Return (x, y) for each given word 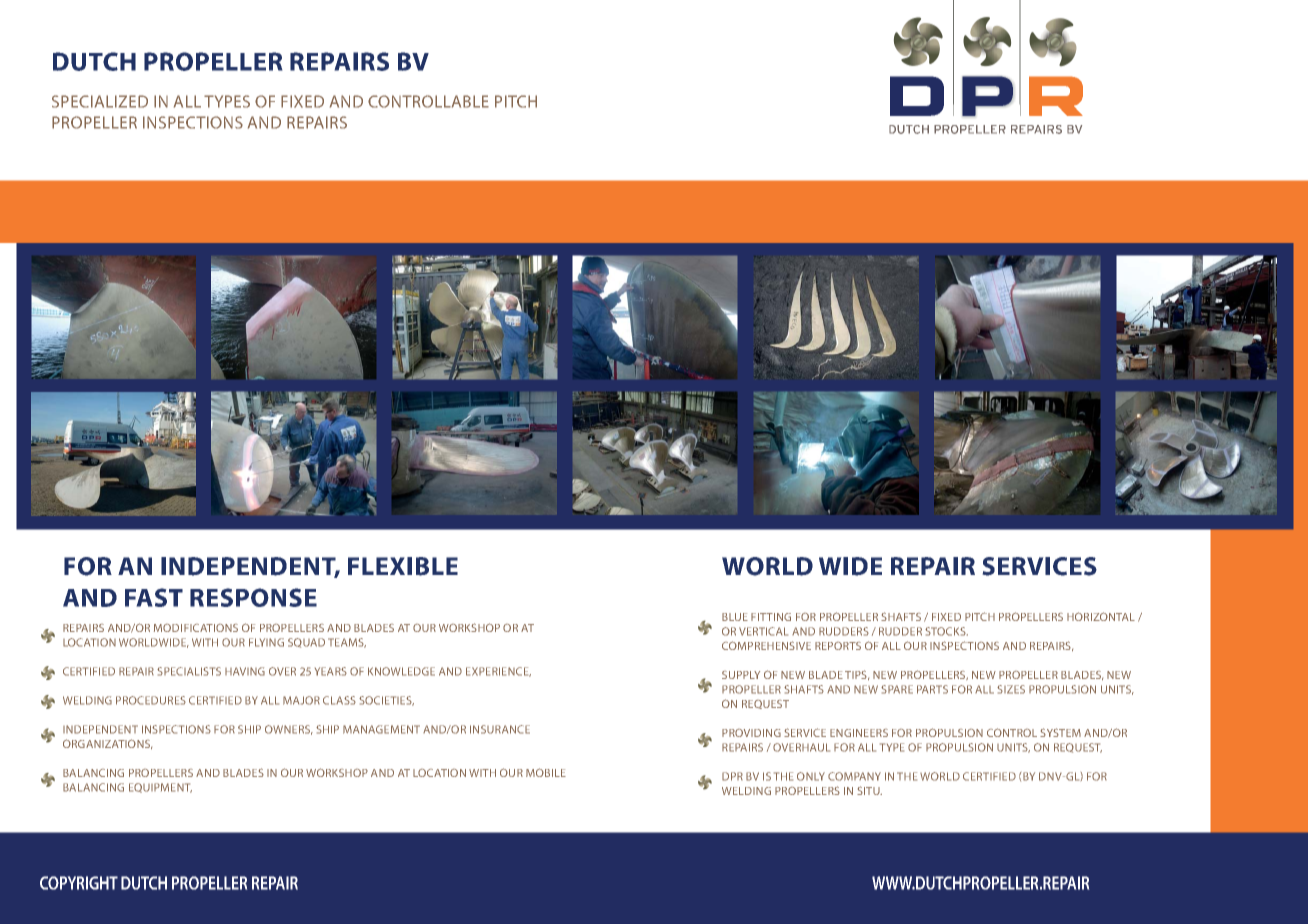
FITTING (771, 617)
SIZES (1011, 689)
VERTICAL (763, 631)
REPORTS (838, 646)
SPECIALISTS (189, 671)
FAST (154, 597)
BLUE (735, 617)
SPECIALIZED (100, 101)
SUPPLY (741, 675)
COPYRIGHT (79, 883)
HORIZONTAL (1101, 616)
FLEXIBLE (403, 566)
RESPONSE (253, 597)
